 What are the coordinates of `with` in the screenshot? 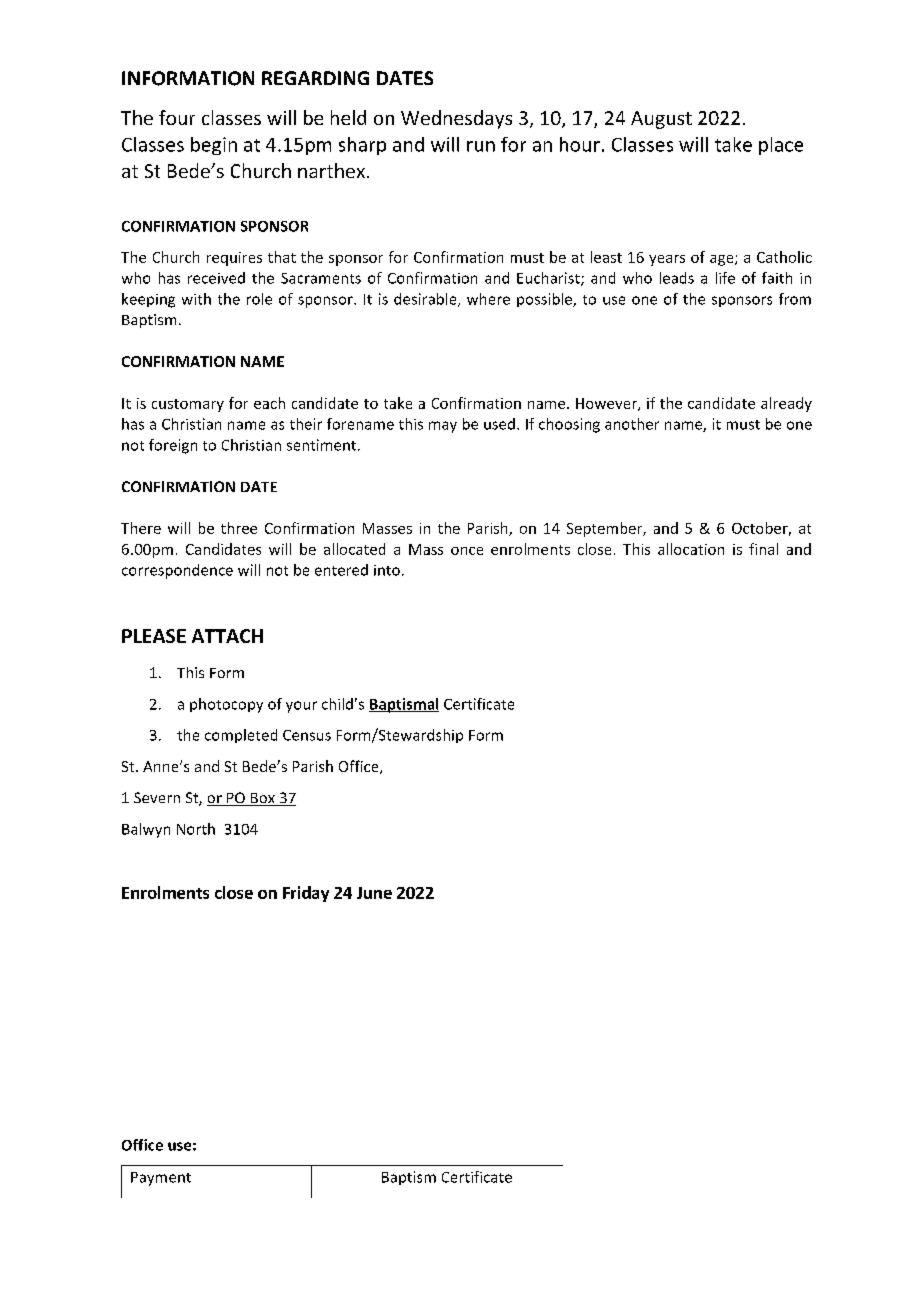 It's located at (196, 299).
